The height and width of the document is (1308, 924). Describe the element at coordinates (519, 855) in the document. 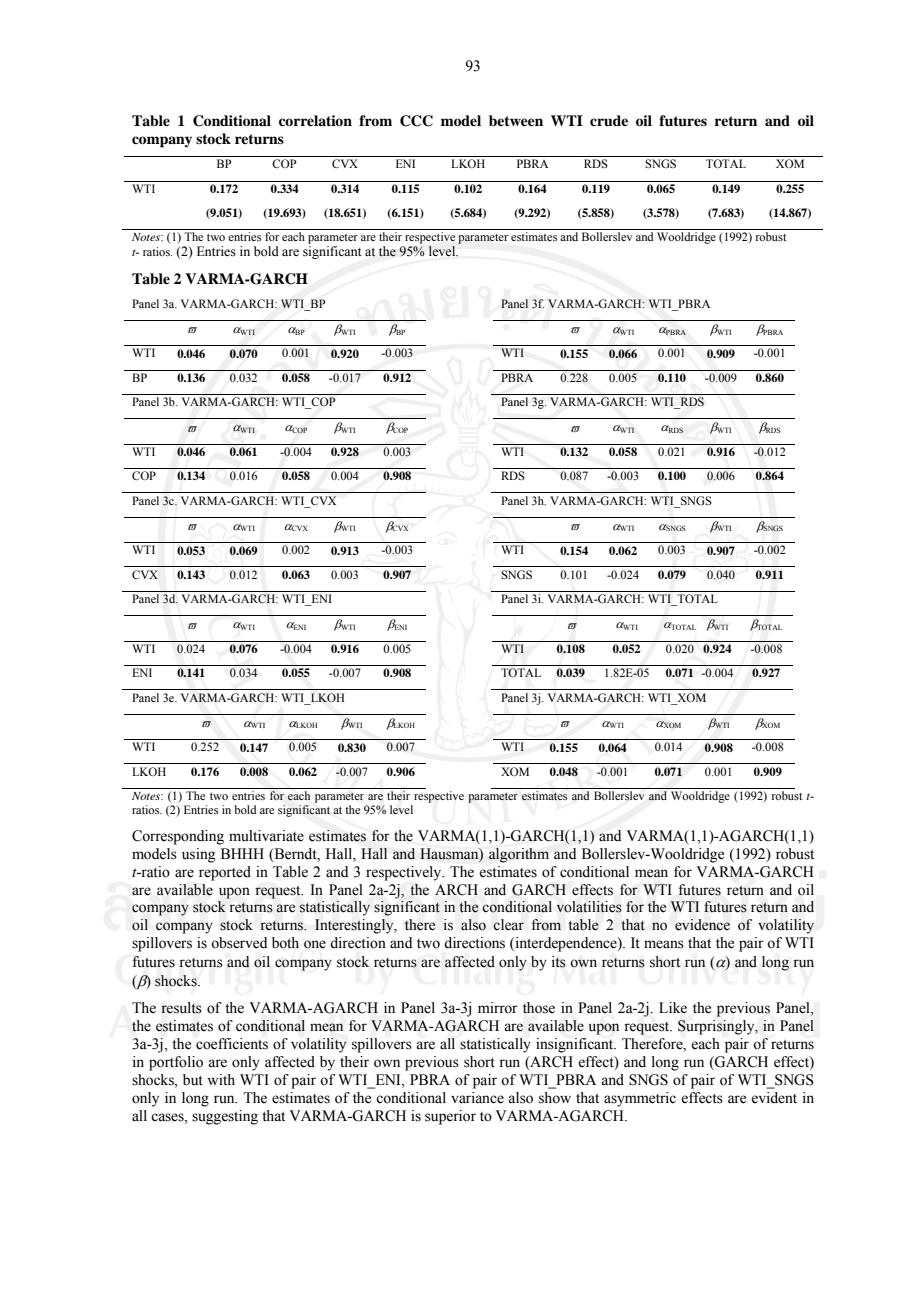

I see `algorithm` at that location.
